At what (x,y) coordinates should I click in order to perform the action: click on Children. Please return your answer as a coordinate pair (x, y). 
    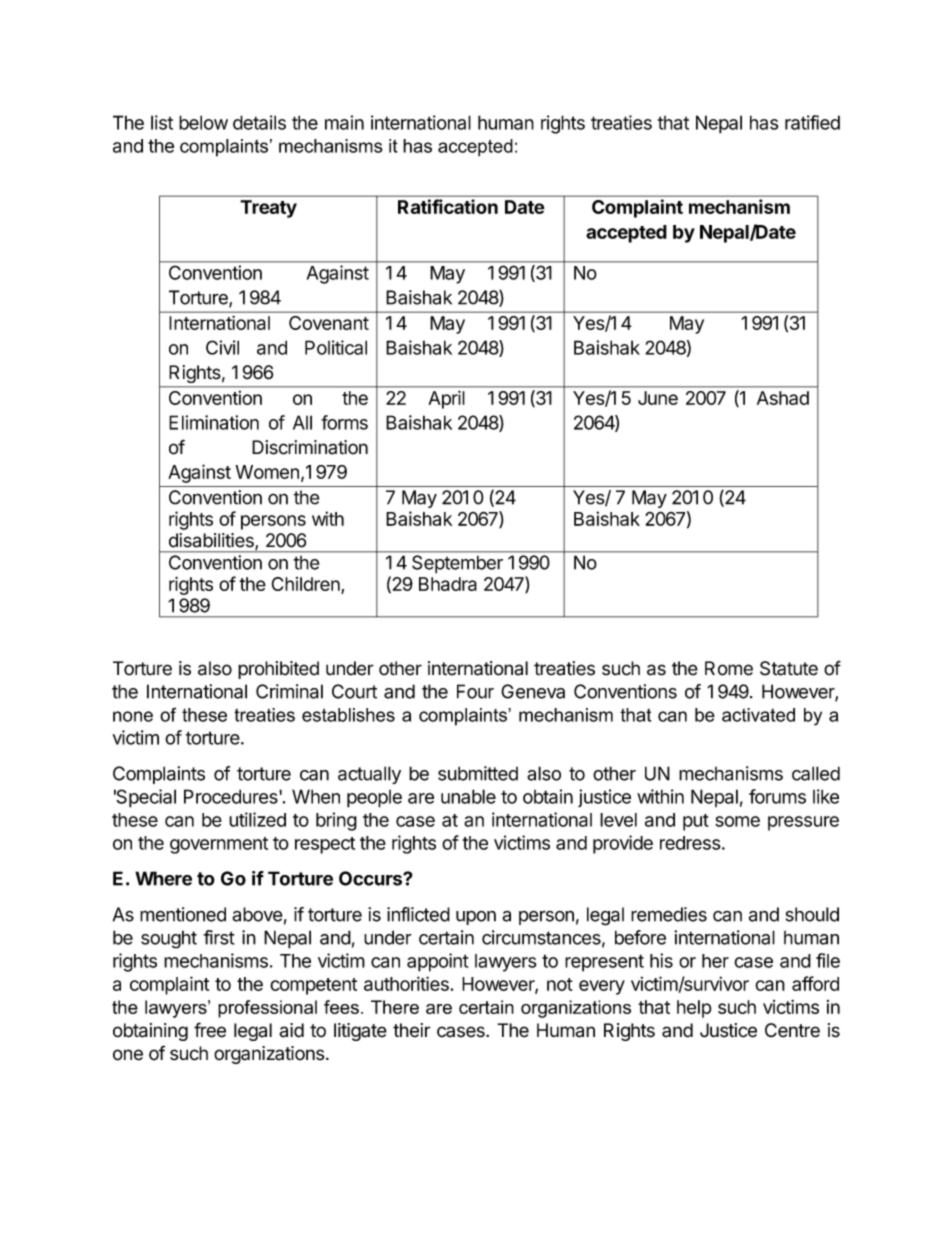
    Looking at the image, I should click on (307, 585).
